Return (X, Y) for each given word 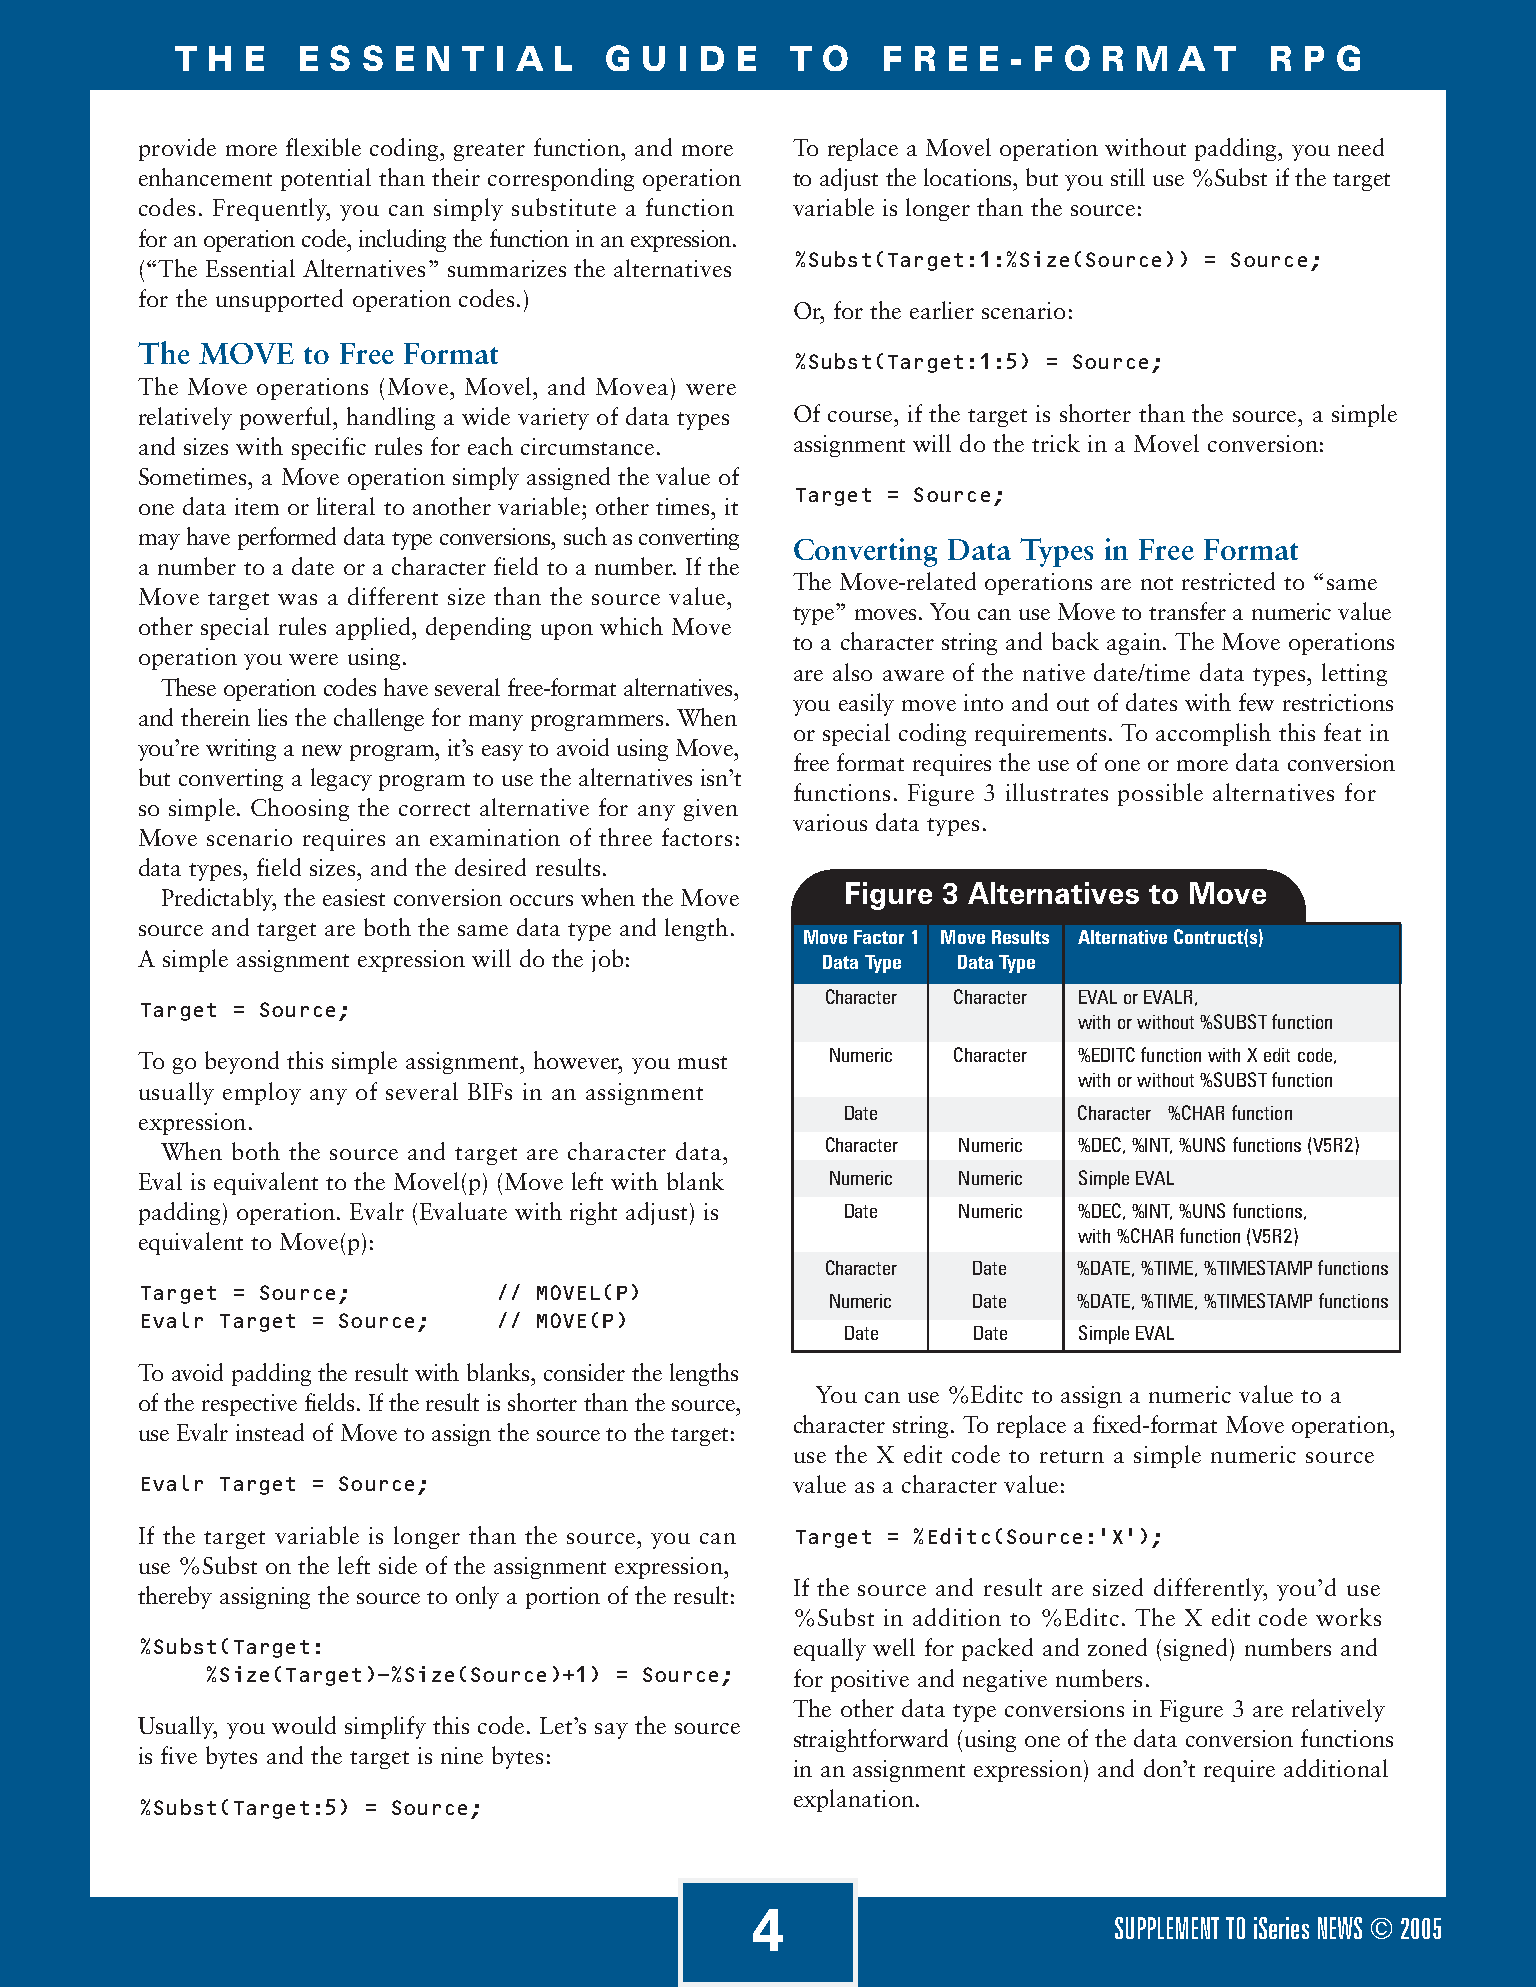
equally (830, 1649)
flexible (323, 147)
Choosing (300, 809)
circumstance (587, 446)
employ (262, 1093)
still (1128, 177)
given (711, 810)
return (1072, 1456)
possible (1160, 794)
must (702, 1062)
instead (270, 1432)
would (304, 1725)
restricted (1228, 581)
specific (329, 448)
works (1348, 1617)
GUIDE (681, 58)
